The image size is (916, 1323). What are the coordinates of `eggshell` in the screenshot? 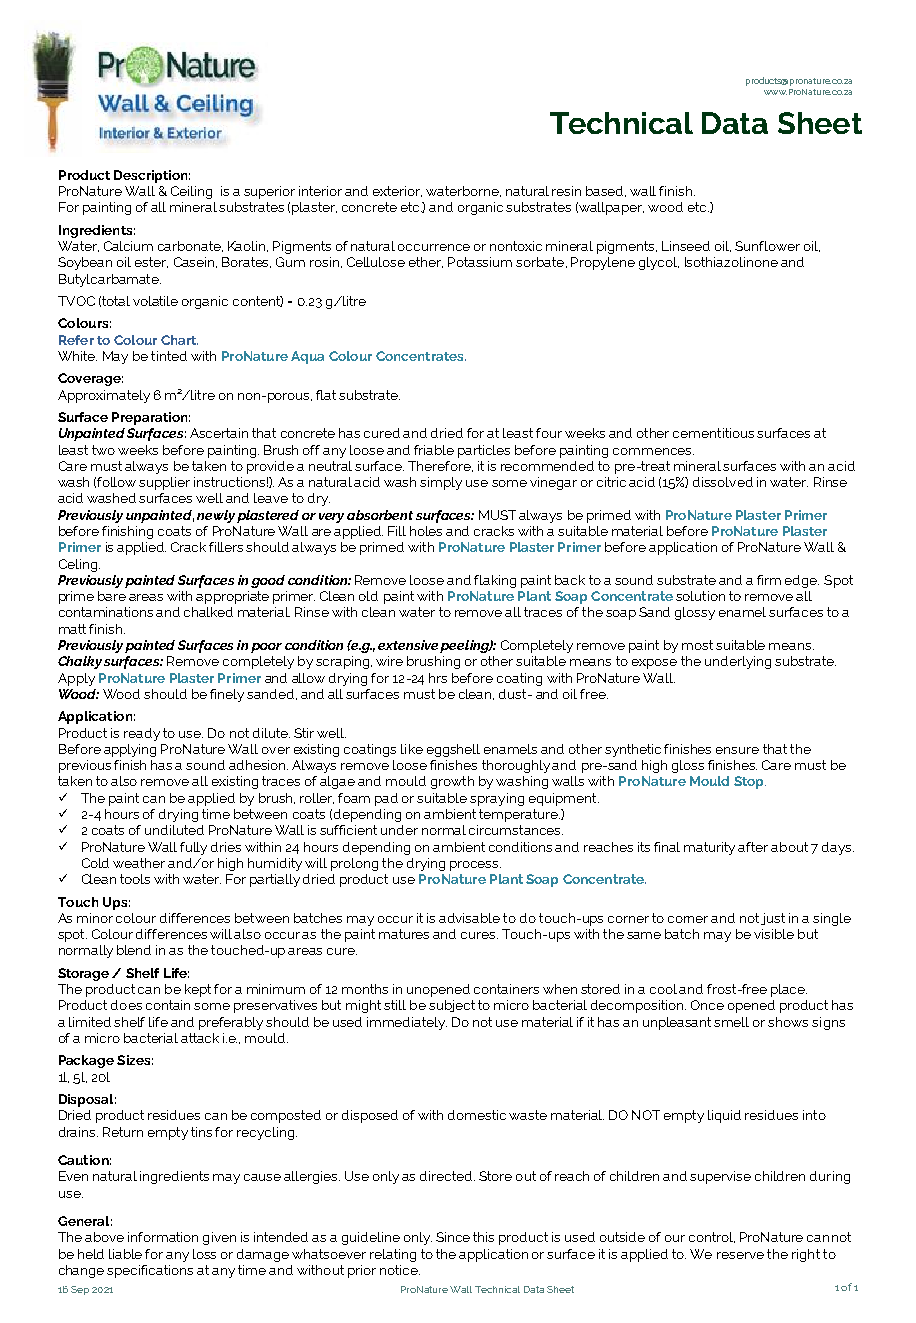 It's located at (453, 750).
